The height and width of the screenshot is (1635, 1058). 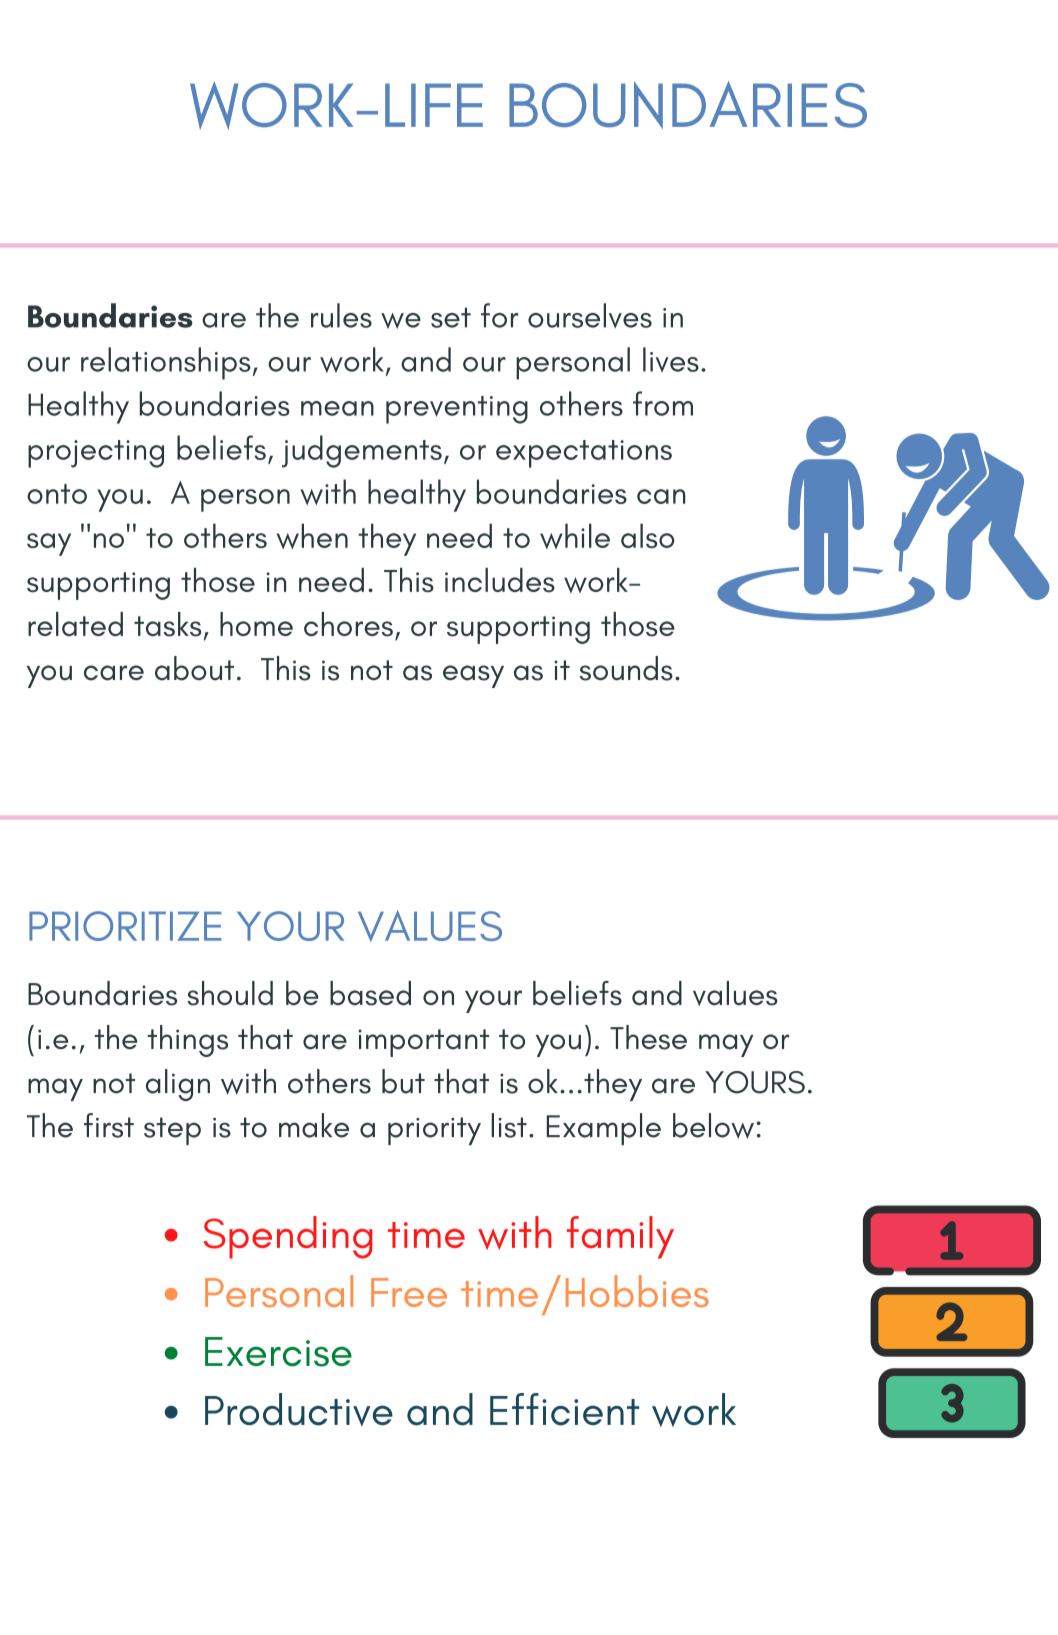 What do you see at coordinates (341, 315) in the screenshot?
I see `rules` at bounding box center [341, 315].
